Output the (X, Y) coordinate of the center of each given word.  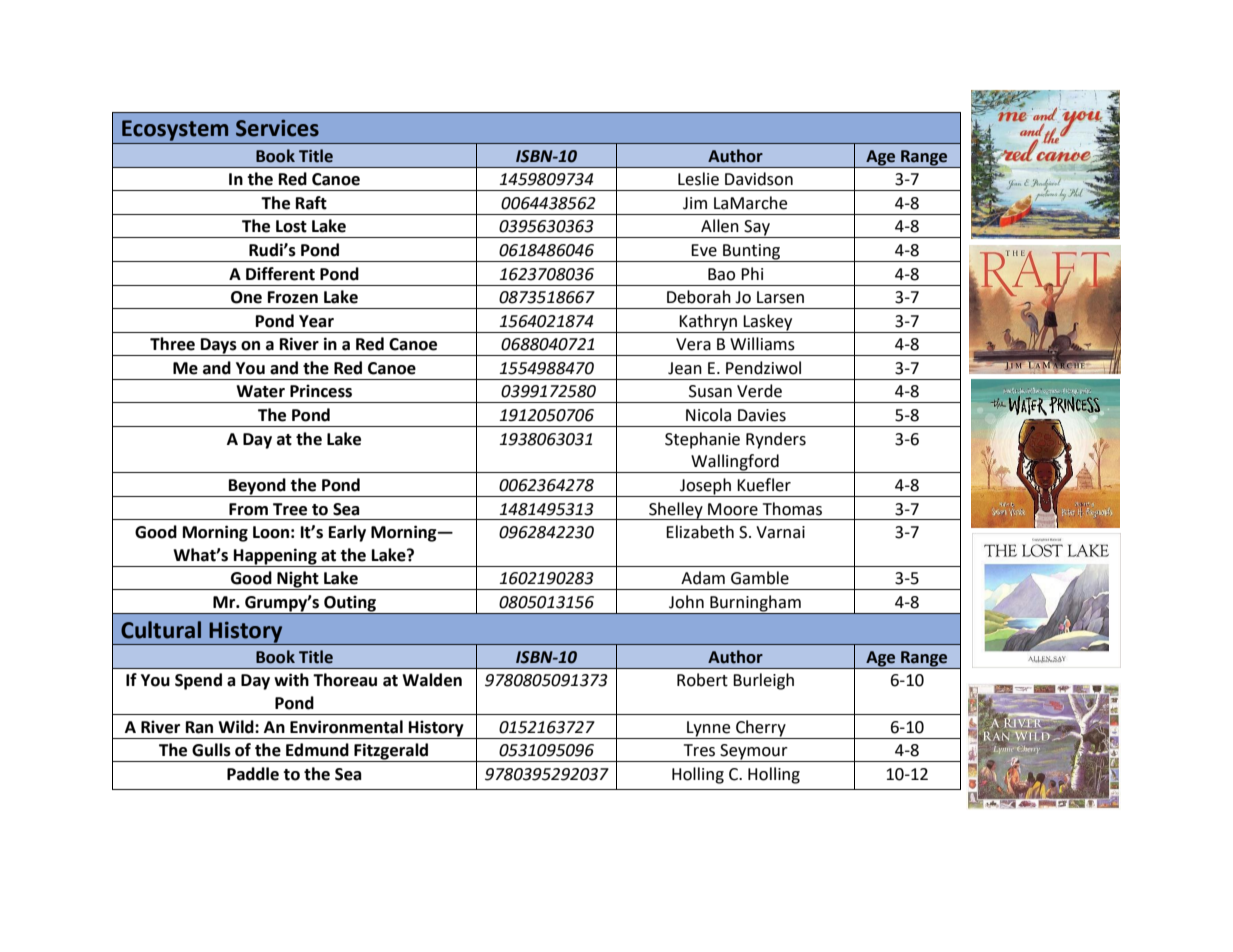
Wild (237, 727)
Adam (703, 578)
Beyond (257, 487)
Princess (321, 391)
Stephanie (702, 440)
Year (316, 321)
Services (277, 128)
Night (298, 580)
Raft (311, 203)
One (246, 297)
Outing (350, 605)
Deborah (699, 297)
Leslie (698, 179)
